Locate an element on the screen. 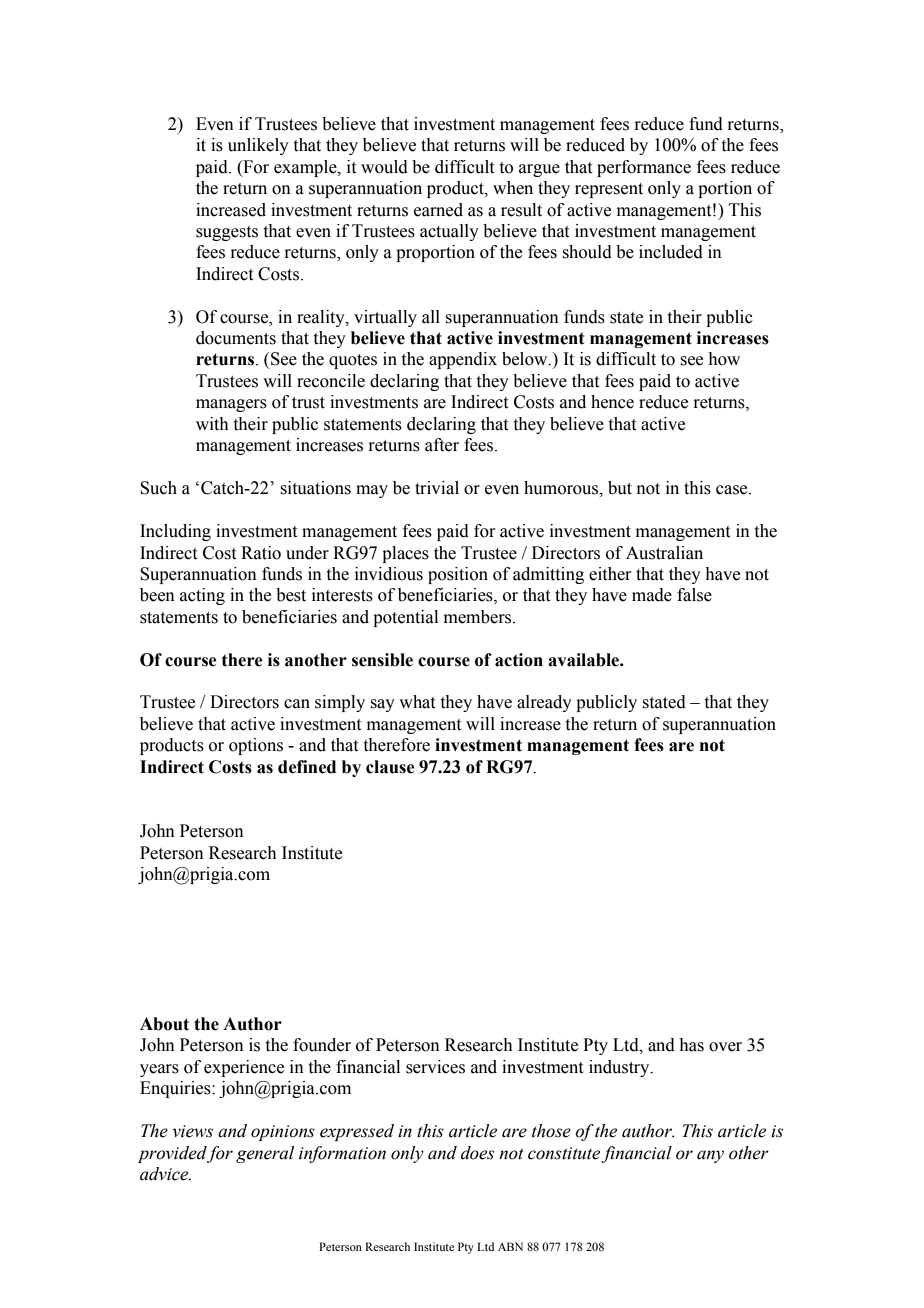 The width and height of the screenshot is (924, 1308). has is located at coordinates (691, 1045).
